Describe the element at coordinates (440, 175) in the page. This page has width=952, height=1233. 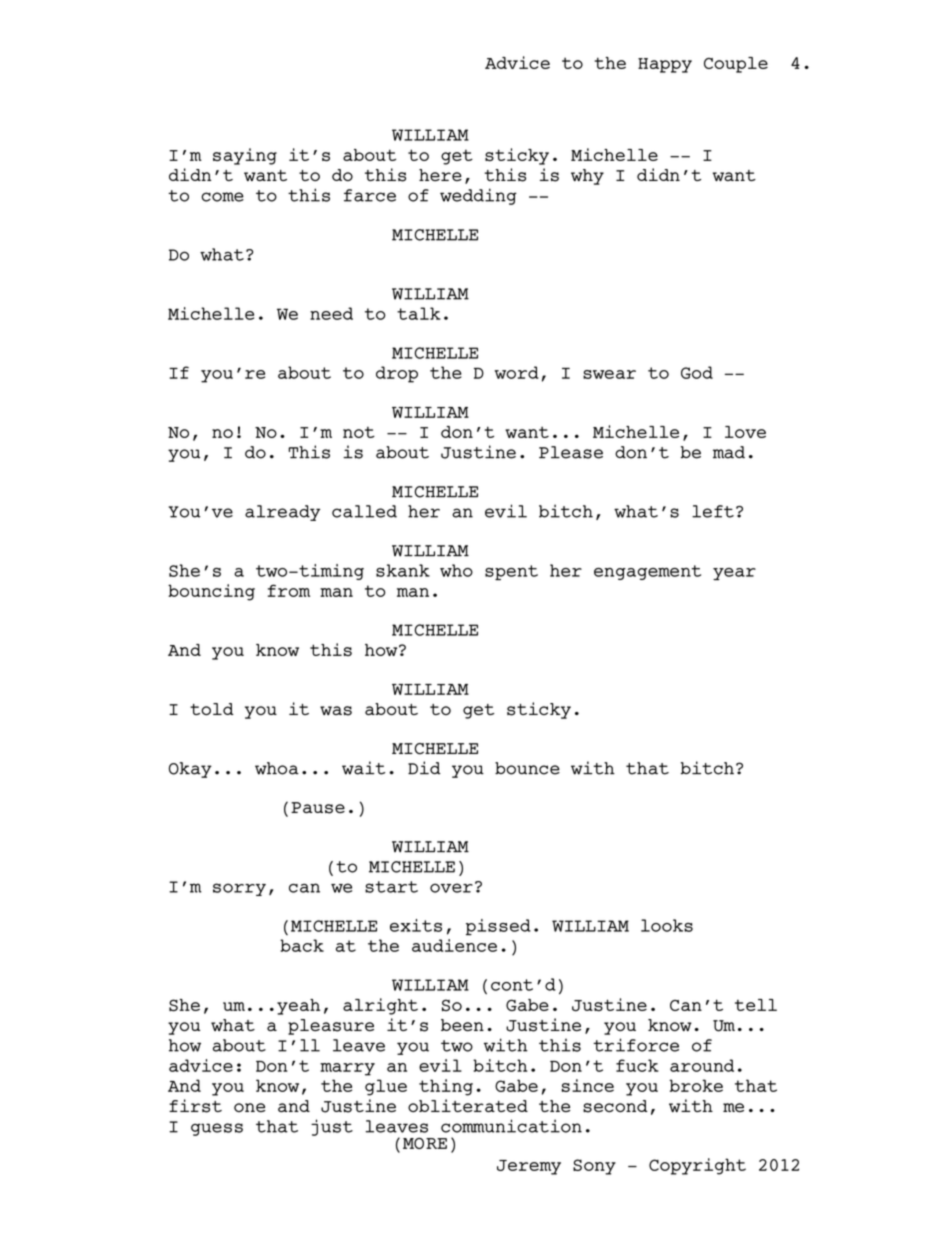
I see `here` at that location.
